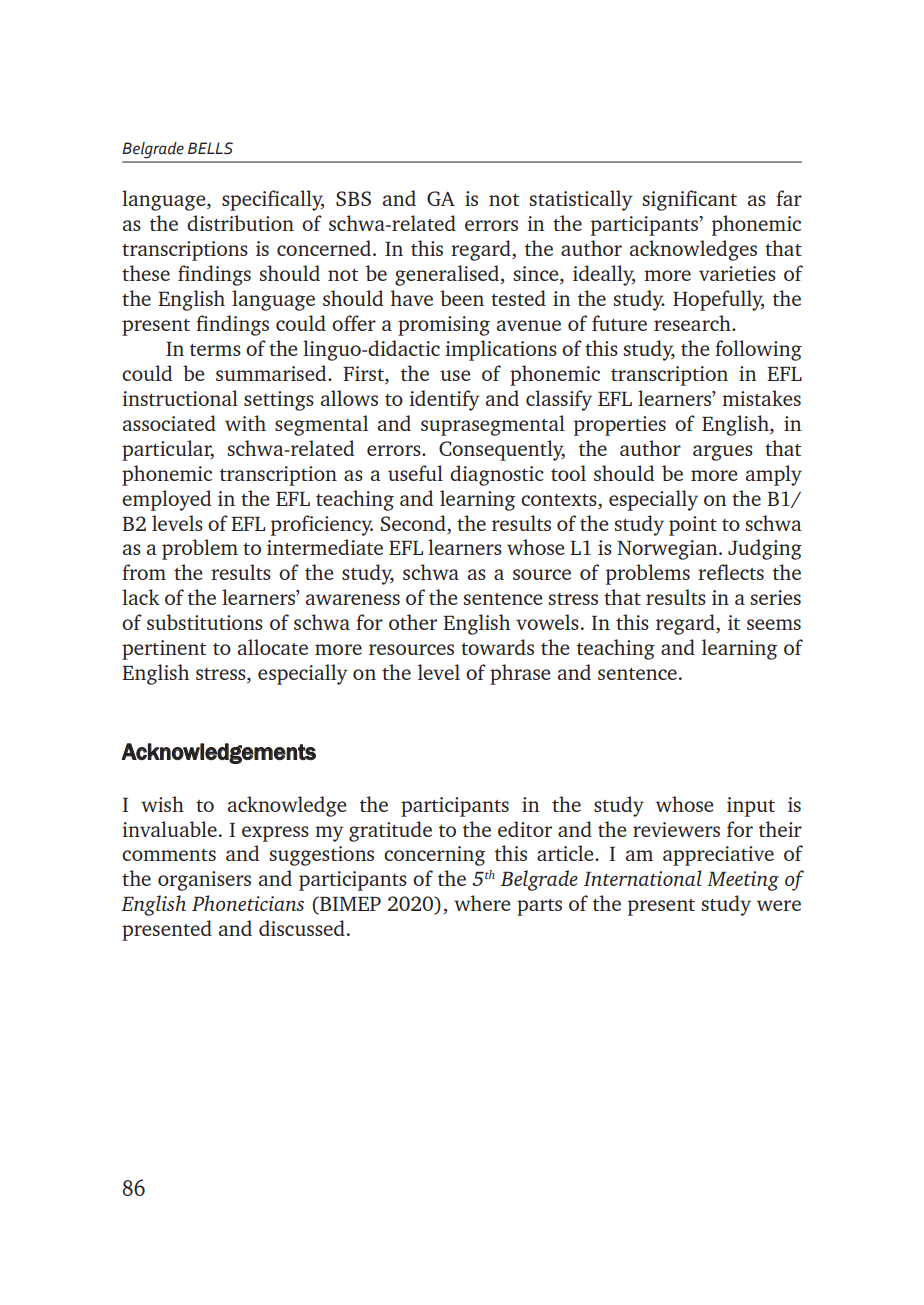  Describe the element at coordinates (743, 881) in the screenshot. I see `Meeting` at that location.
